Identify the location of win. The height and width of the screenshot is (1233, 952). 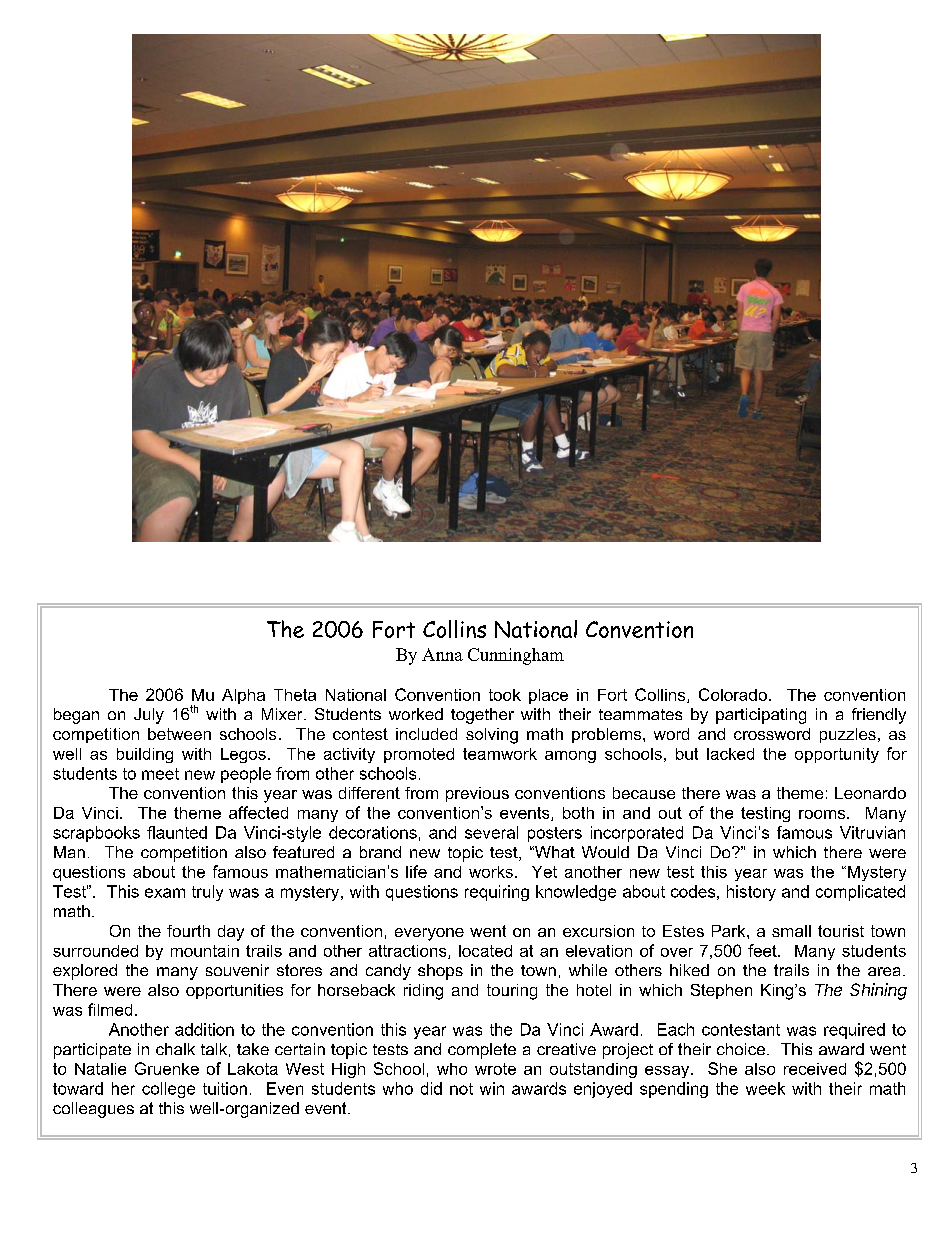
(492, 1088).
